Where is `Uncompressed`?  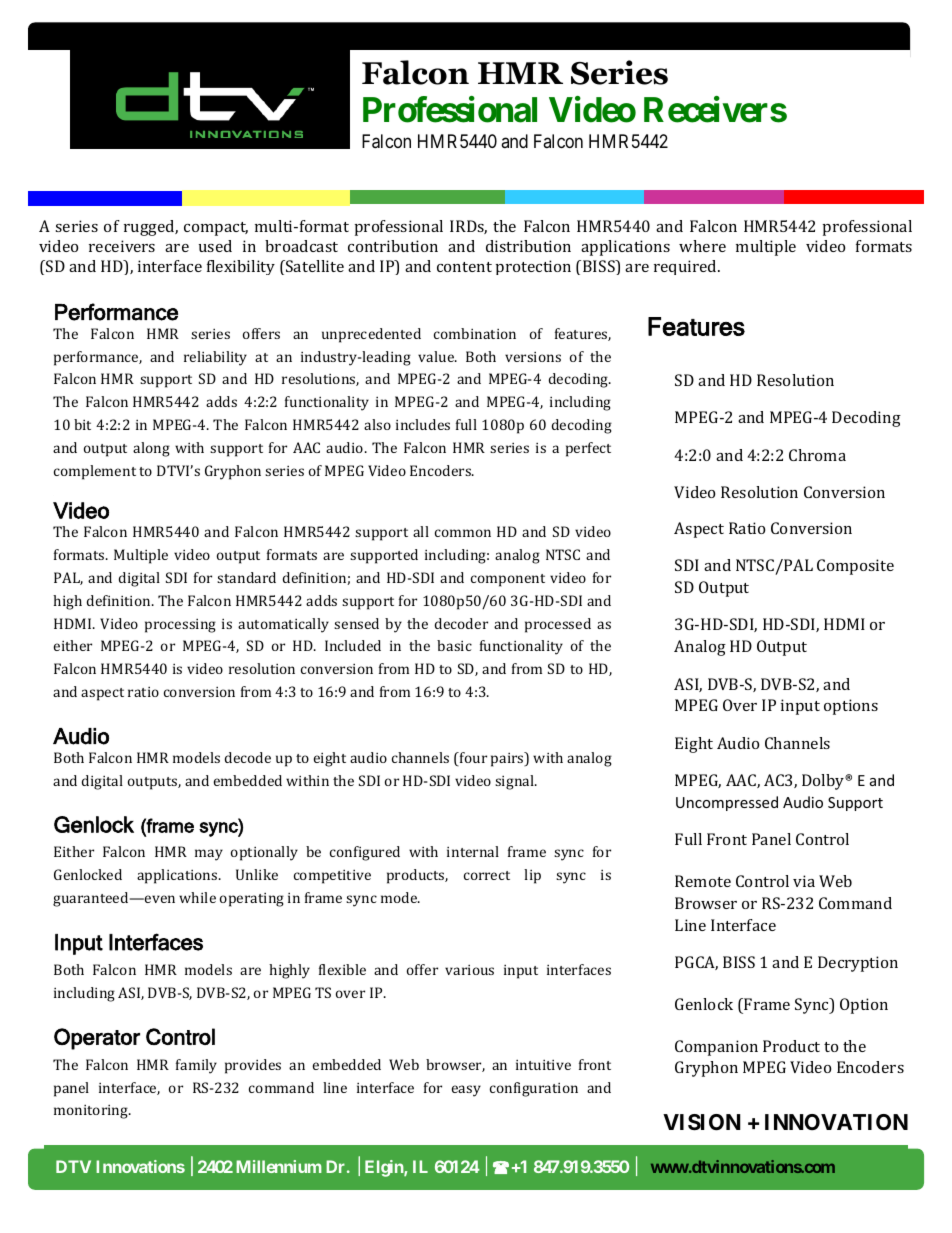 Uncompressed is located at coordinates (727, 803).
